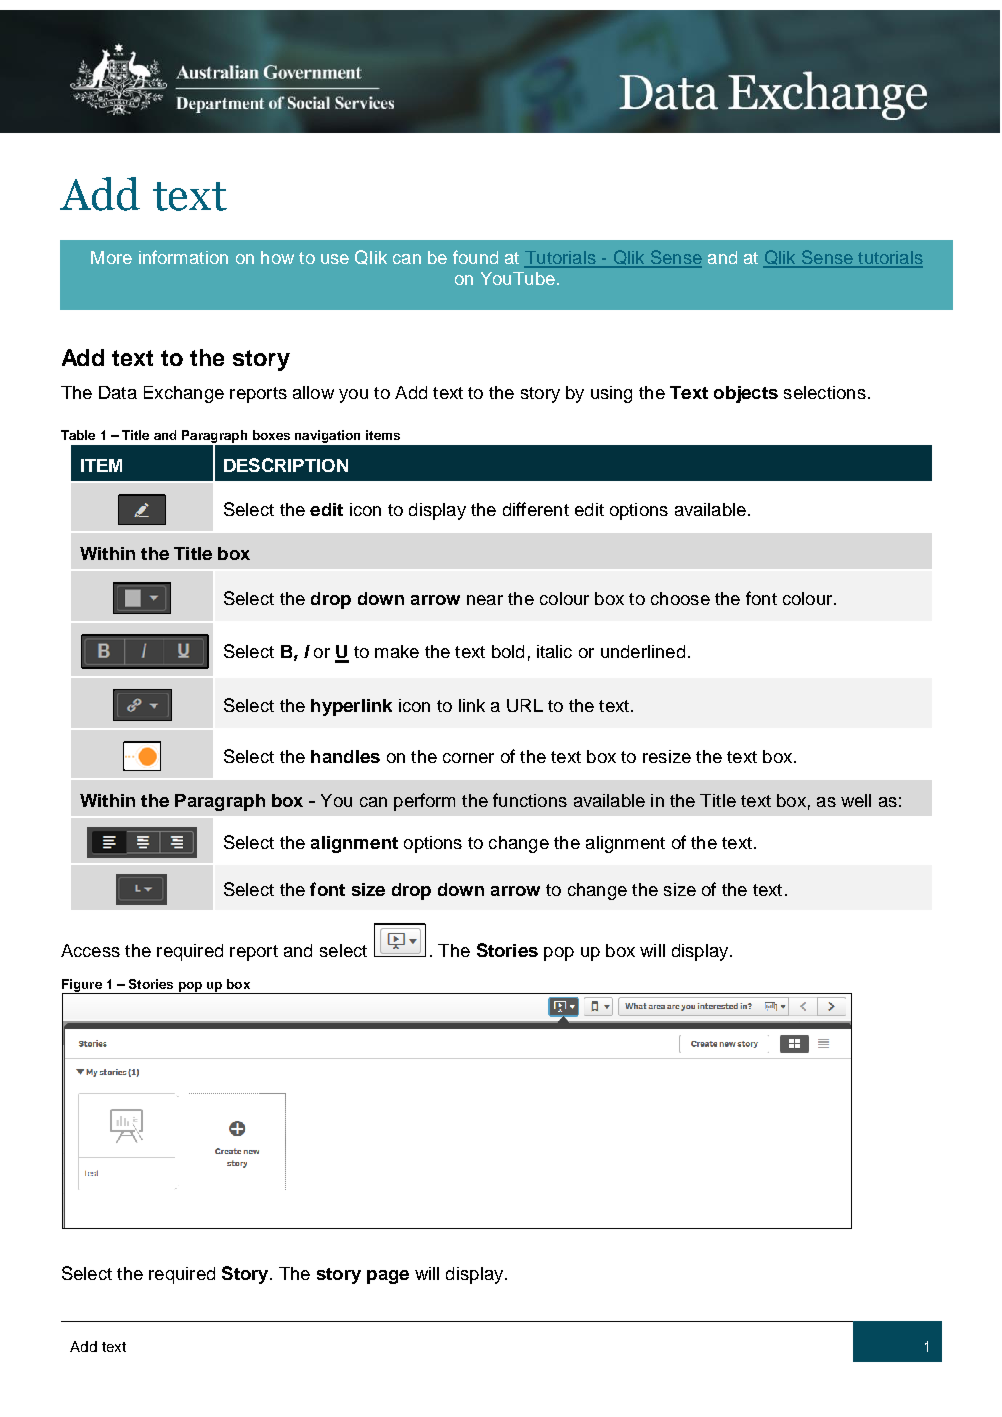 Image resolution: width=1002 pixels, height=1417 pixels. I want to click on found, so click(475, 257).
